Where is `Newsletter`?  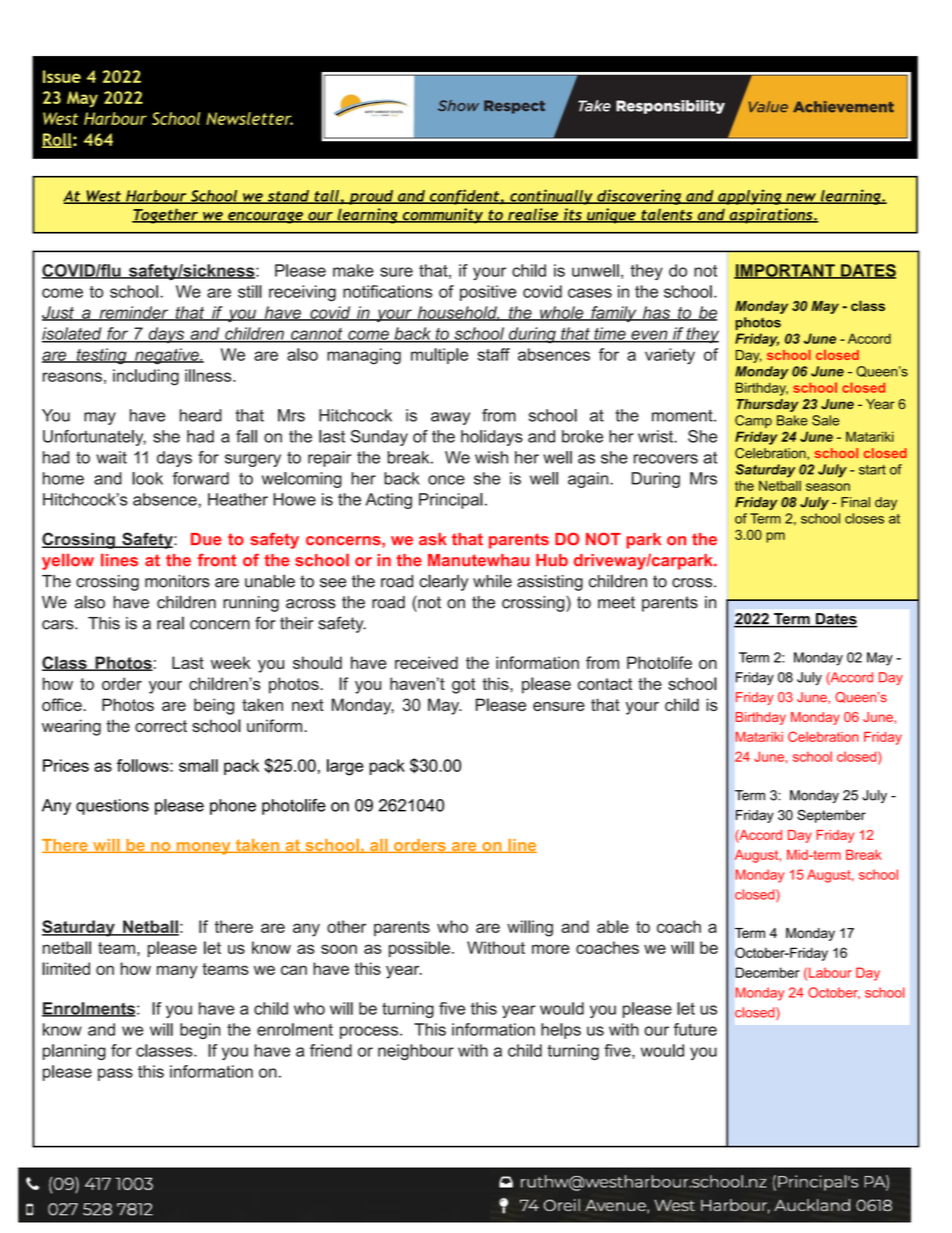
Newsletter is located at coordinates (249, 118).
